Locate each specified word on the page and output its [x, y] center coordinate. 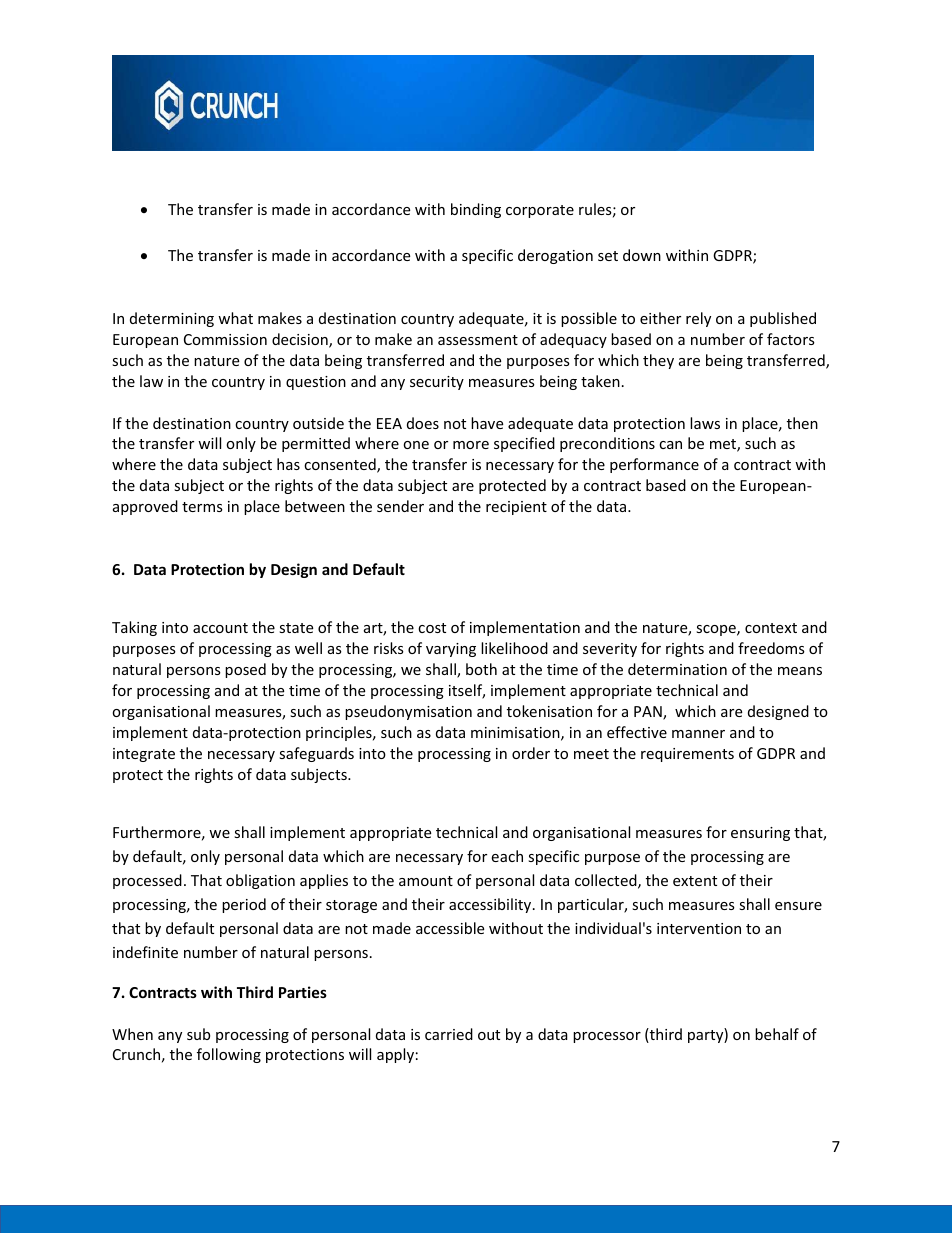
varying [451, 650]
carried [449, 1034]
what [235, 318]
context [771, 628]
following [229, 1055]
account [220, 628]
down [642, 255]
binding [476, 210]
